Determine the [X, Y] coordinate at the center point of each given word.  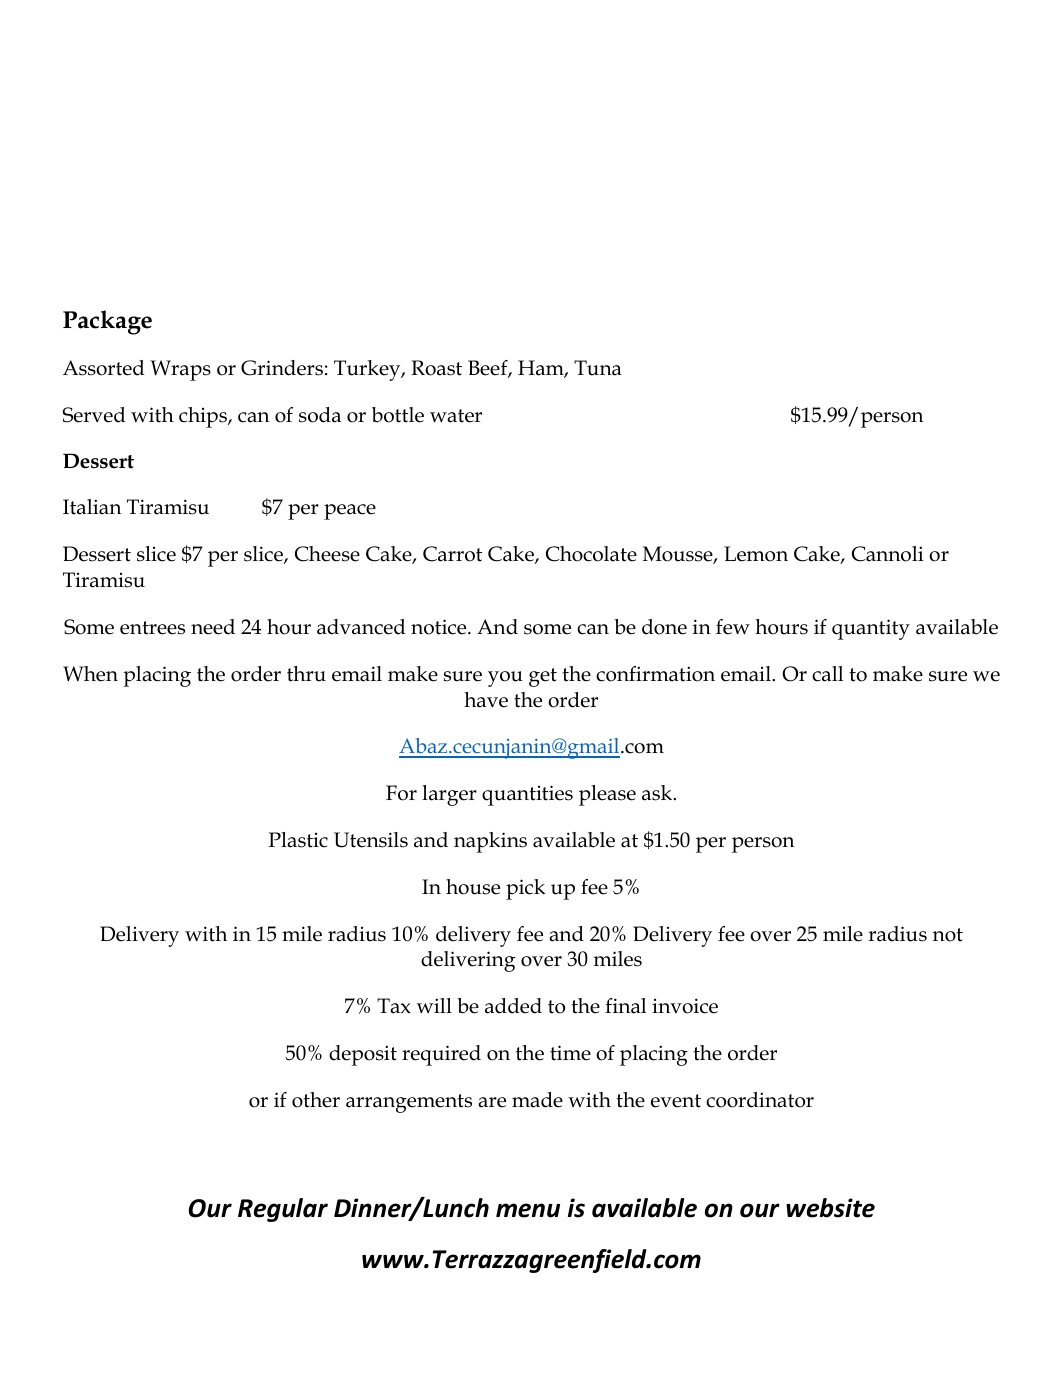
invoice [685, 1006]
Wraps [180, 370]
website [830, 1208]
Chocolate [591, 554]
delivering [468, 961]
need [213, 627]
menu [528, 1210]
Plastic [298, 840]
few [733, 627]
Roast [436, 368]
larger [449, 795]
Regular [283, 1210]
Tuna [598, 368]
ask [658, 793]
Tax [394, 1006]
